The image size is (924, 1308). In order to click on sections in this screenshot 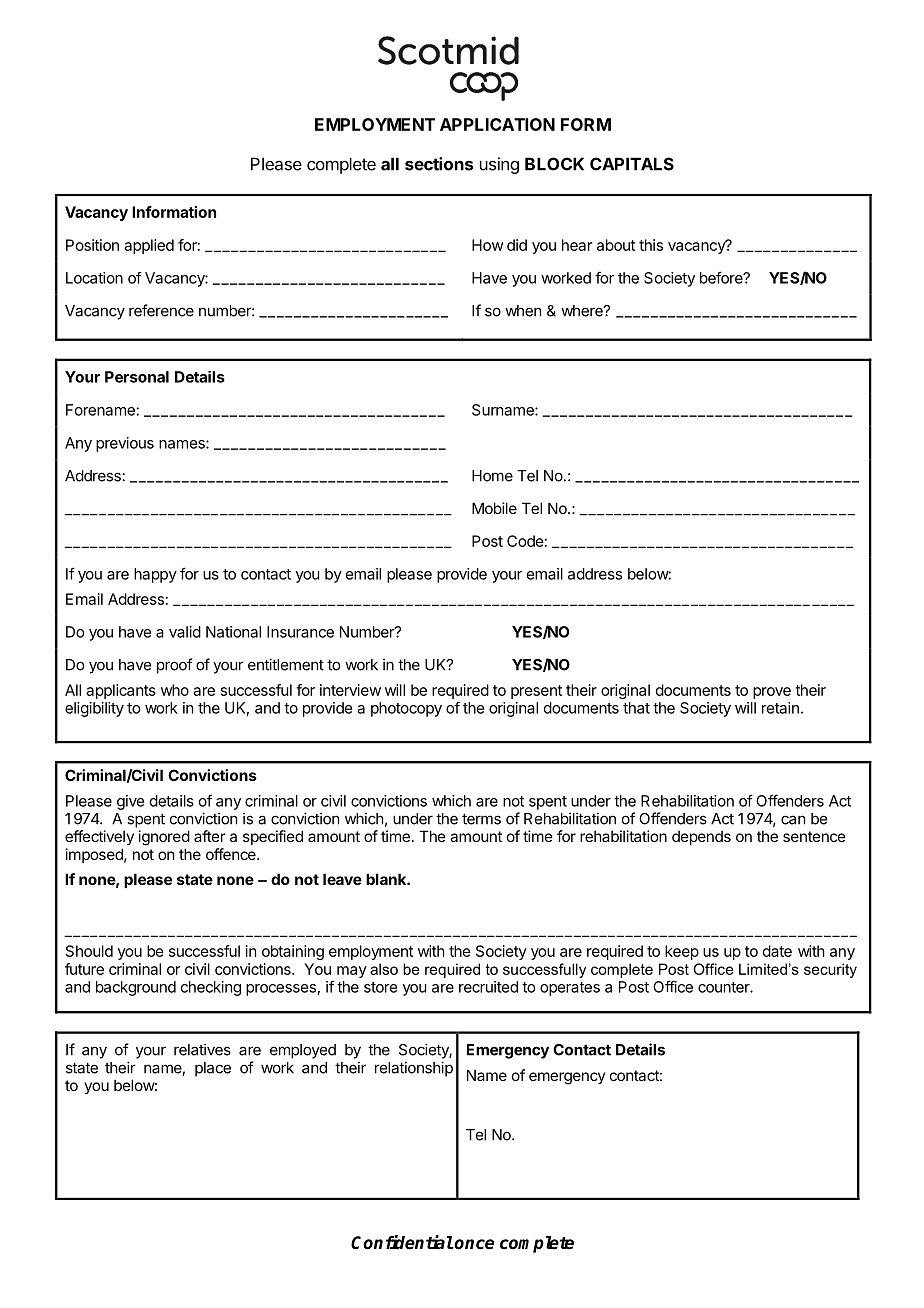, I will do `click(439, 164)`.
